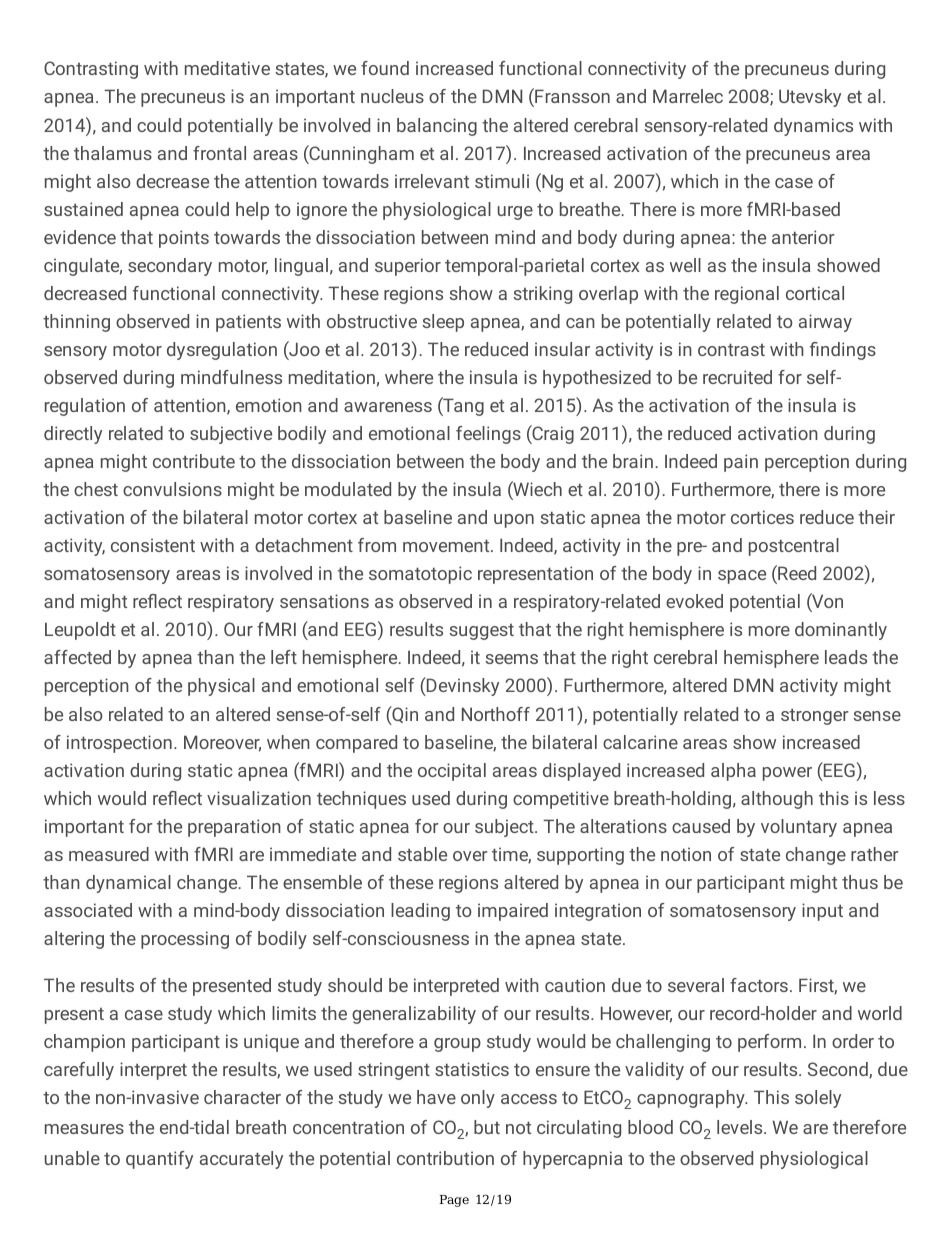 The image size is (952, 1233). Describe the element at coordinates (813, 127) in the image. I see `dynamics` at that location.
